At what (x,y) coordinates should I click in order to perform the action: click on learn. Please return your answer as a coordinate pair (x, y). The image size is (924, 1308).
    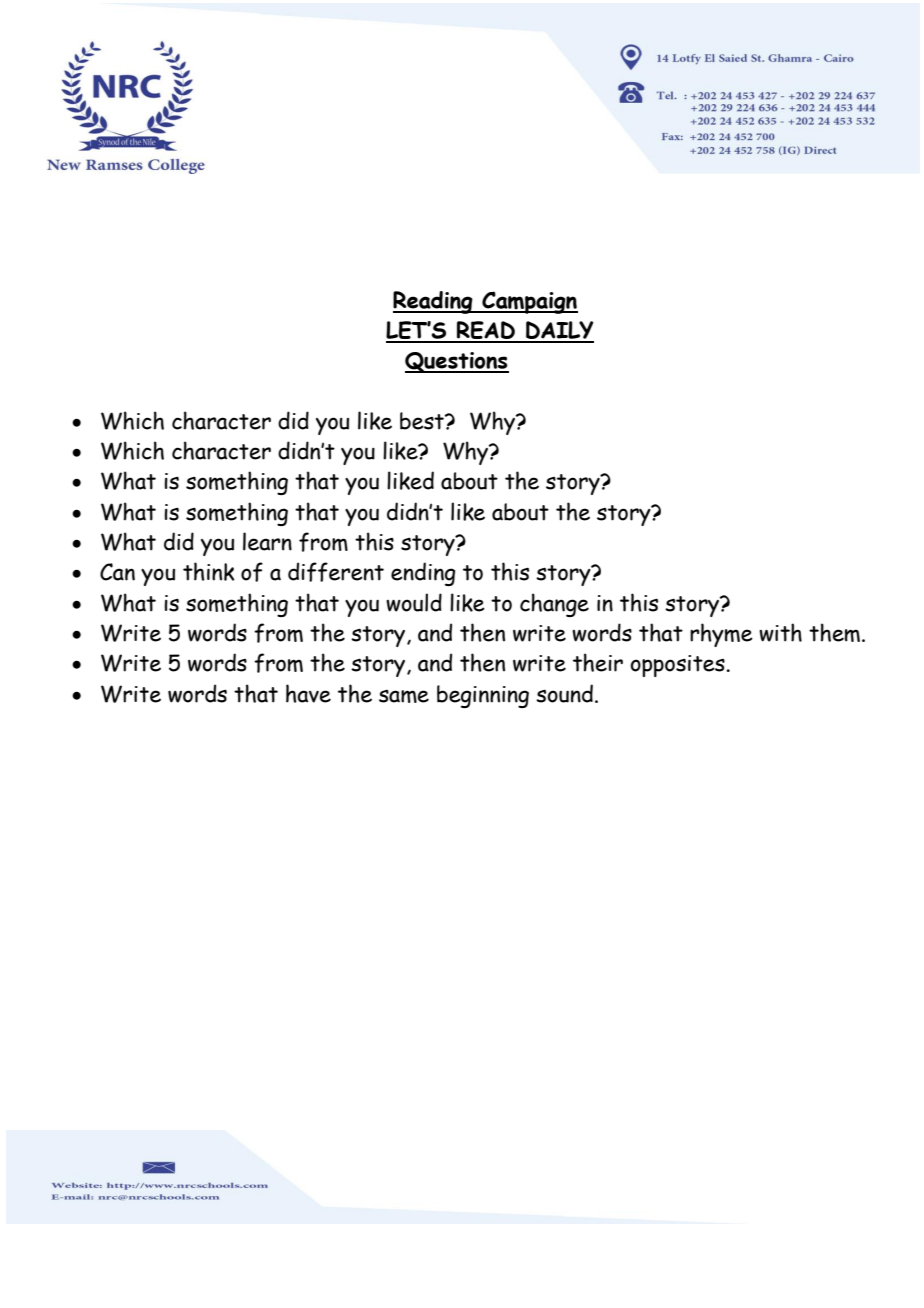
    Looking at the image, I should click on (267, 541).
